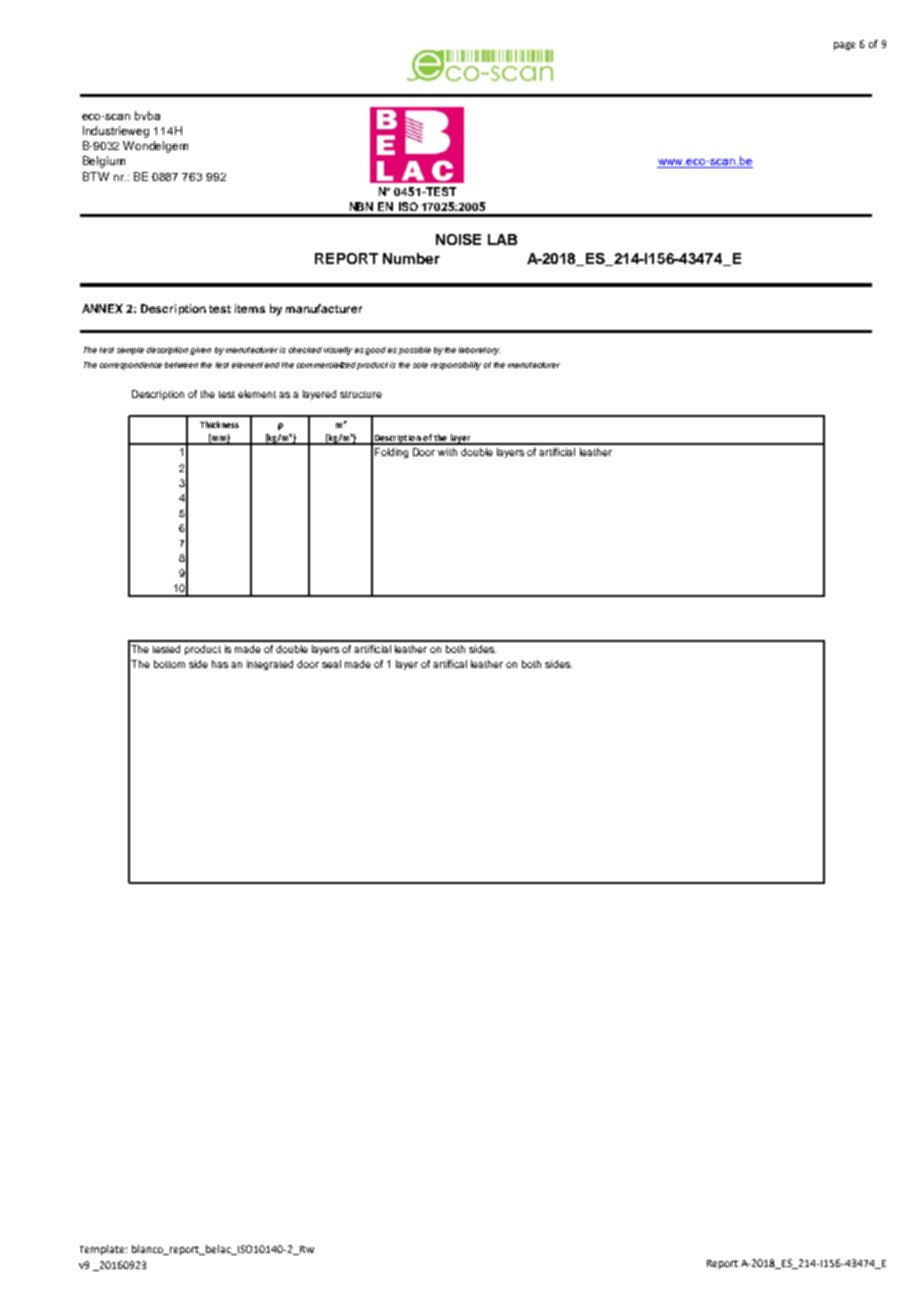  Describe the element at coordinates (411, 258) in the image. I see `Number` at that location.
